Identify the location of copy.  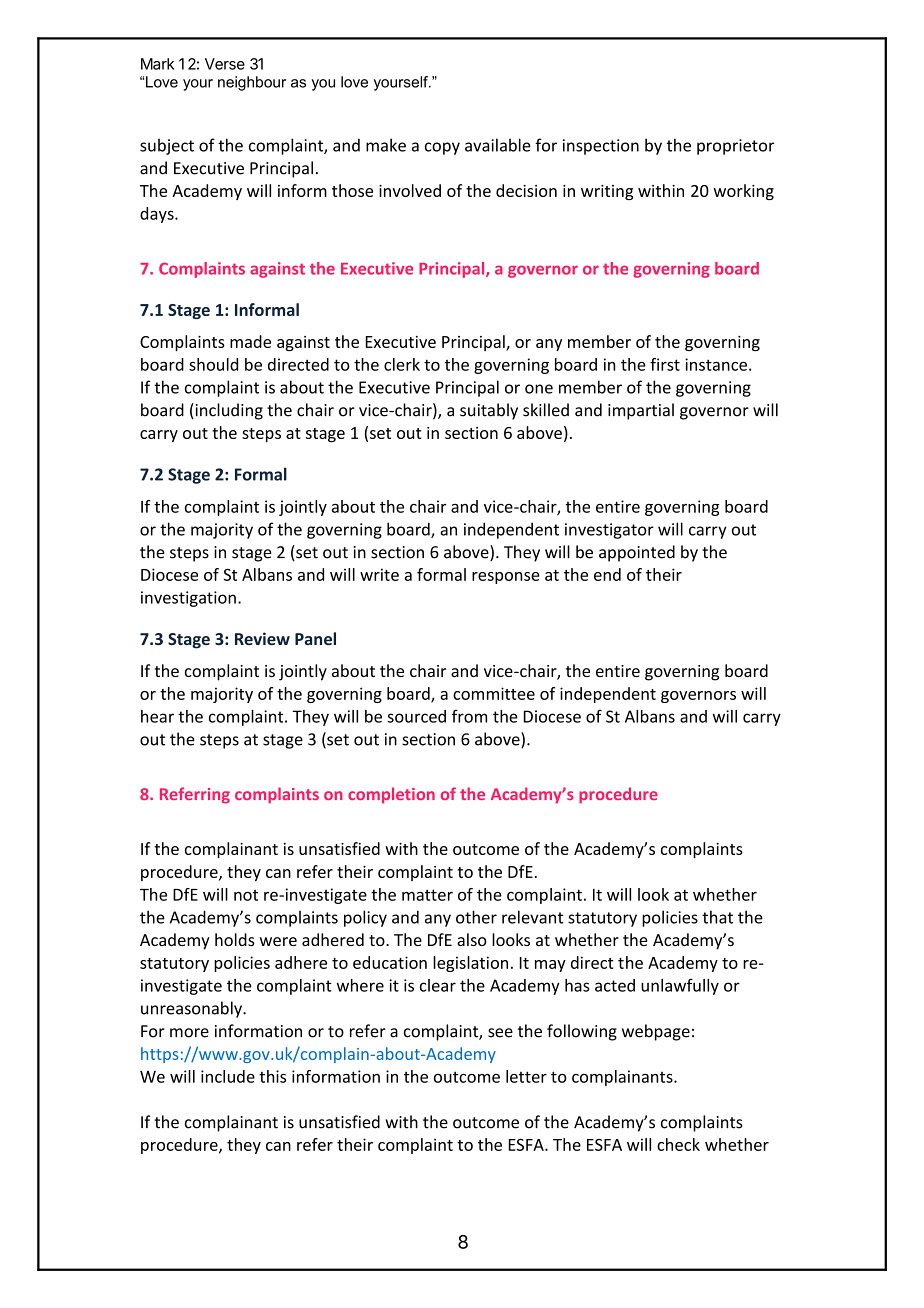
(442, 148).
